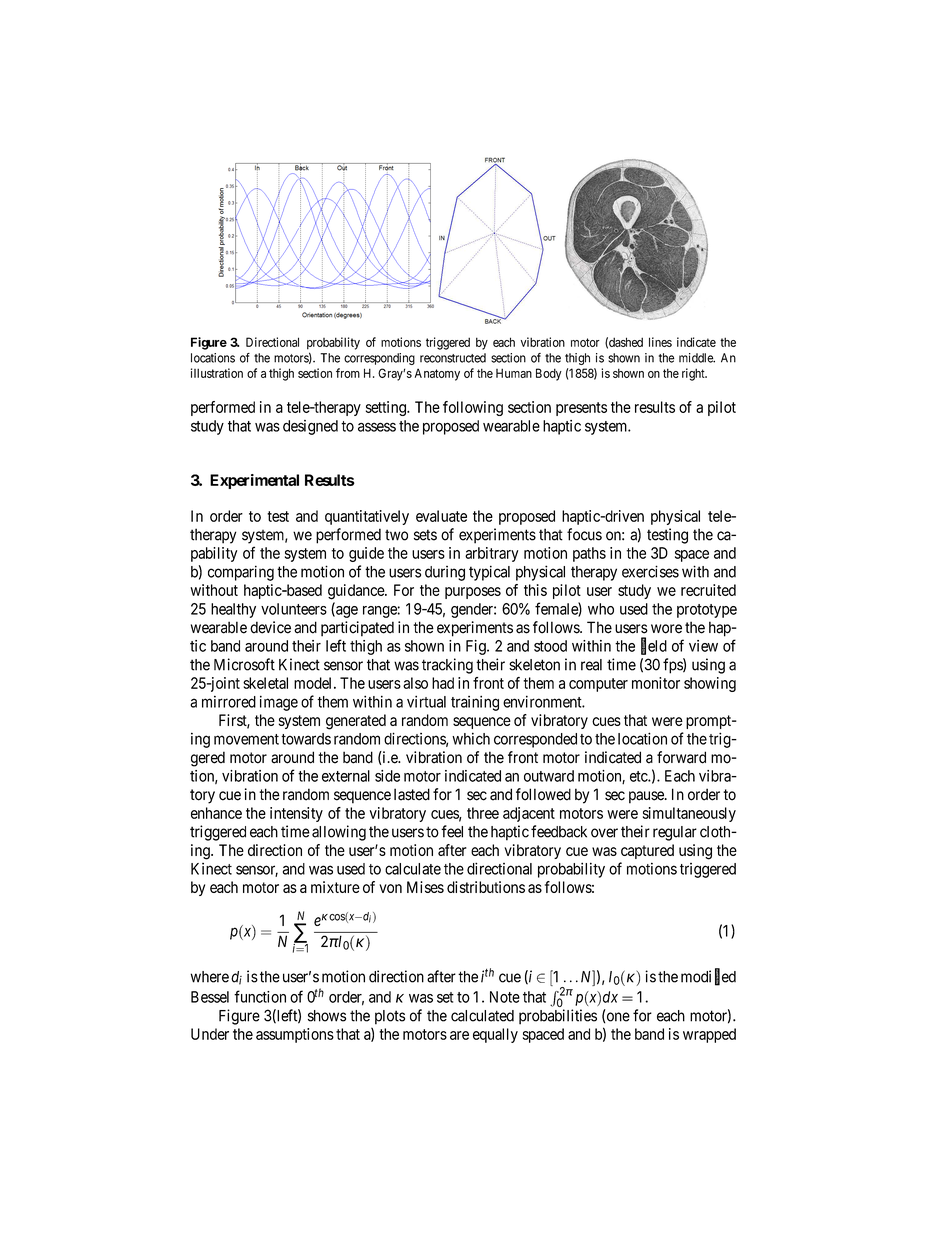  Describe the element at coordinates (452, 831) in the screenshot. I see `feel` at that location.
